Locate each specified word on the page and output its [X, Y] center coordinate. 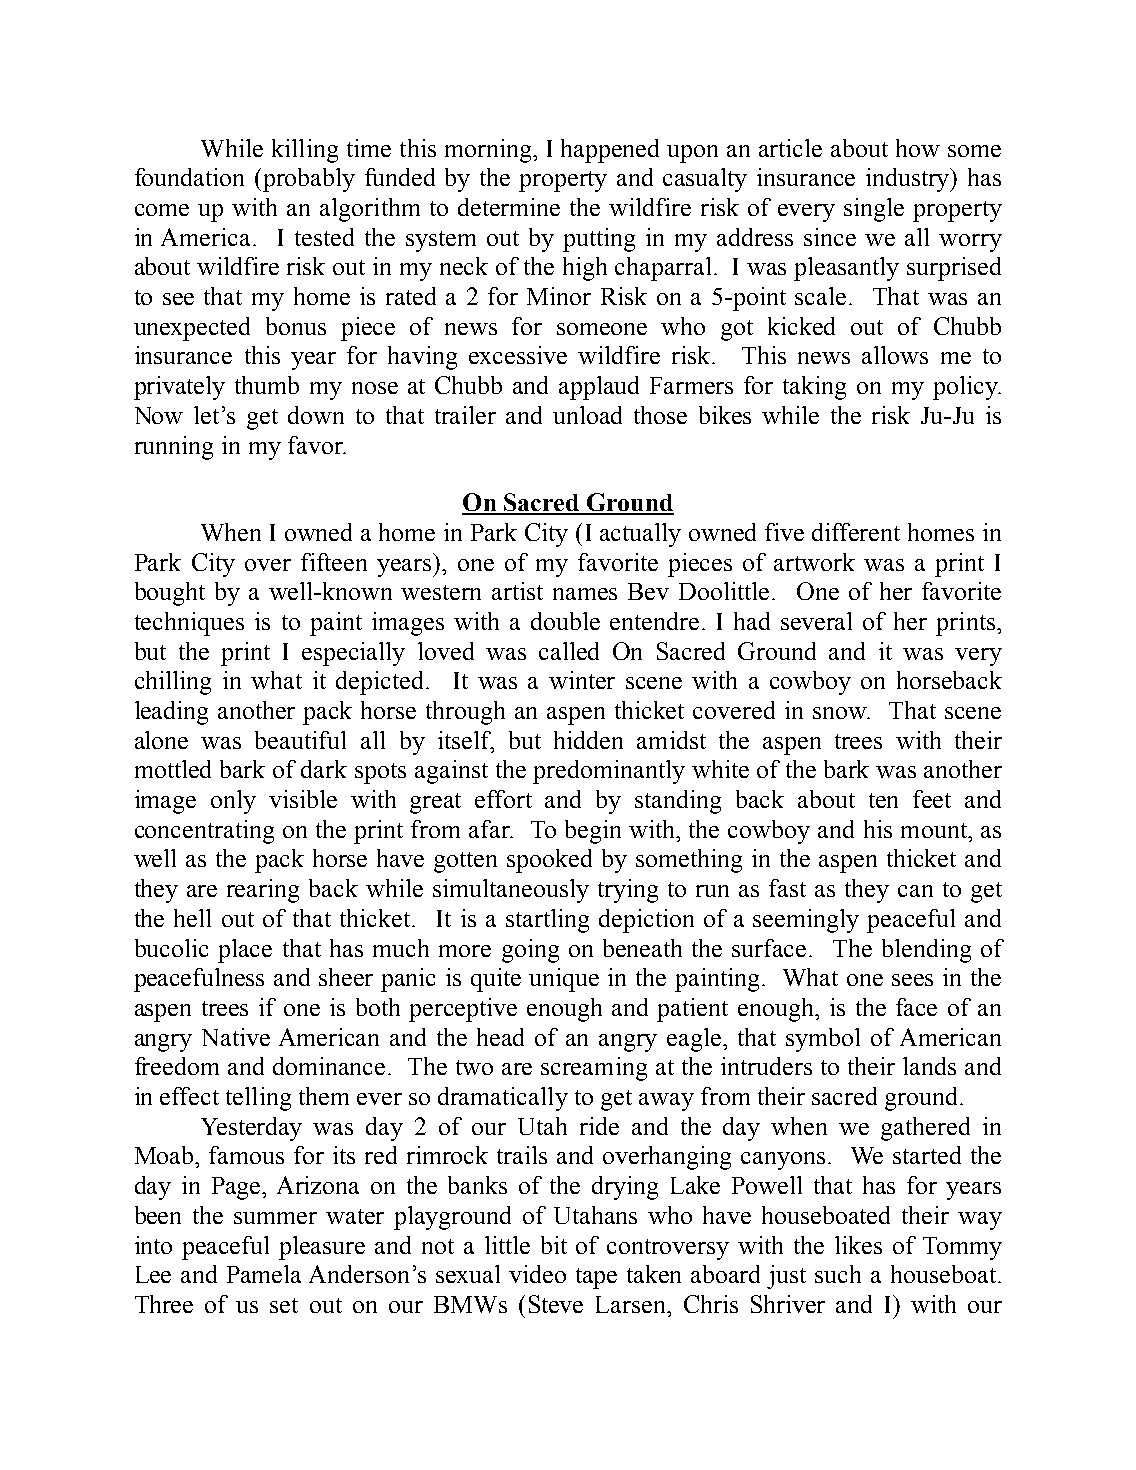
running [174, 448]
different [856, 532]
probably [309, 180]
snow [841, 713]
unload [587, 415]
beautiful [300, 740]
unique [564, 980]
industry [909, 180]
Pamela [264, 1274]
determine [509, 207]
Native [236, 1037]
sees [912, 980]
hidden [588, 740]
